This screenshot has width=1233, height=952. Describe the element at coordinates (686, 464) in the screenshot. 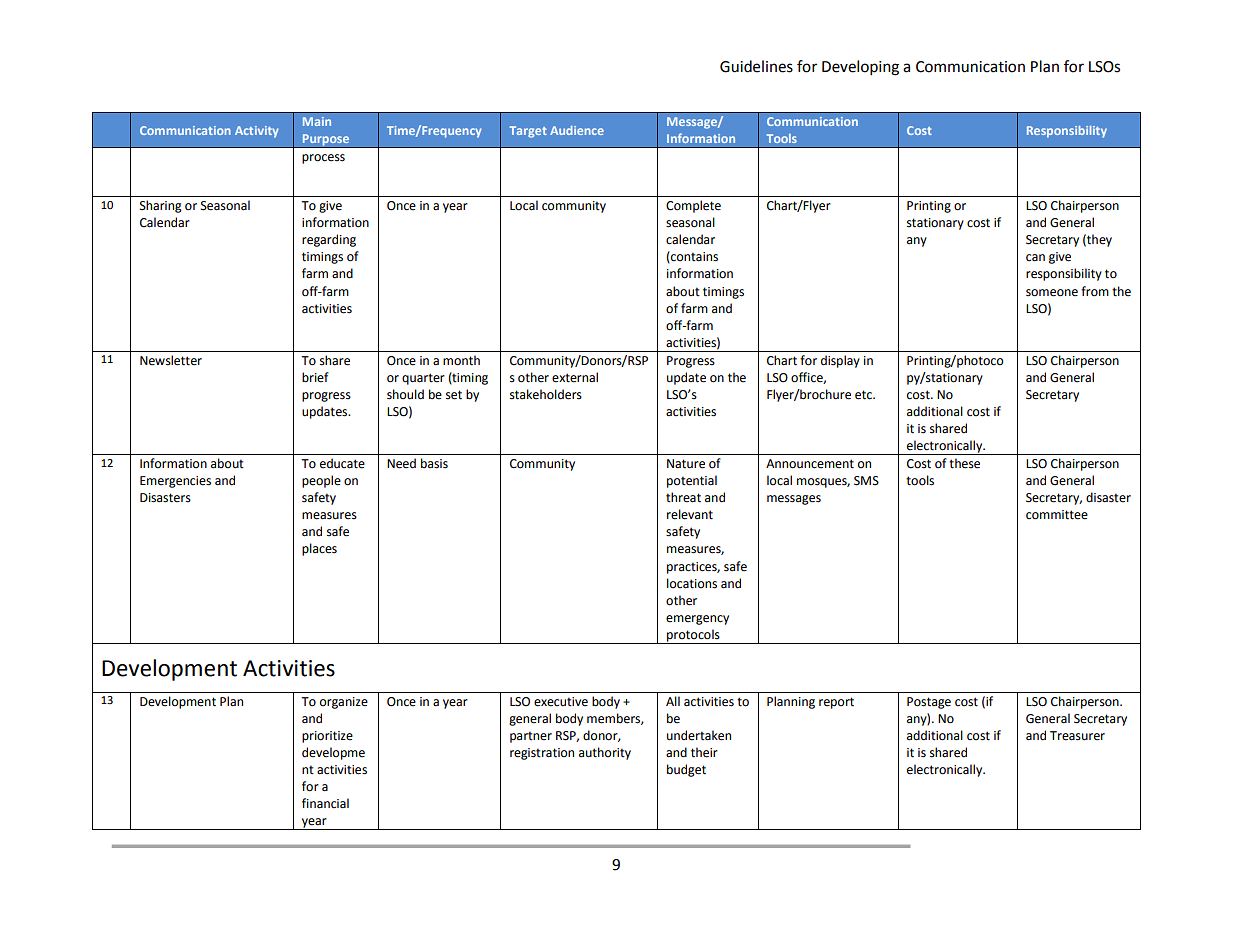

I see `Nature` at that location.
